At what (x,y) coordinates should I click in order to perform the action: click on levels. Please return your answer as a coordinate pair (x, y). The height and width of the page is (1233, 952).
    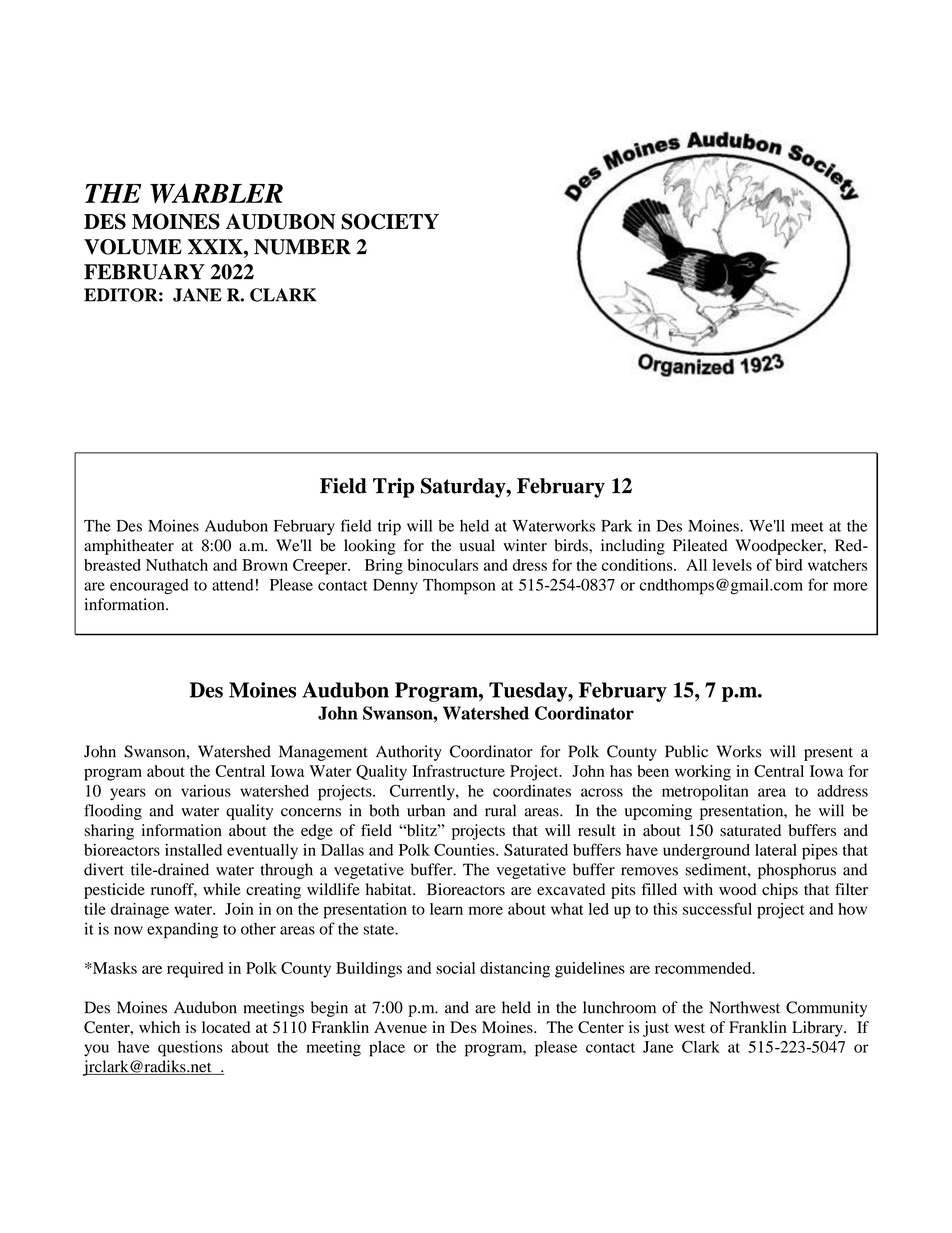
    Looking at the image, I should click on (732, 565).
